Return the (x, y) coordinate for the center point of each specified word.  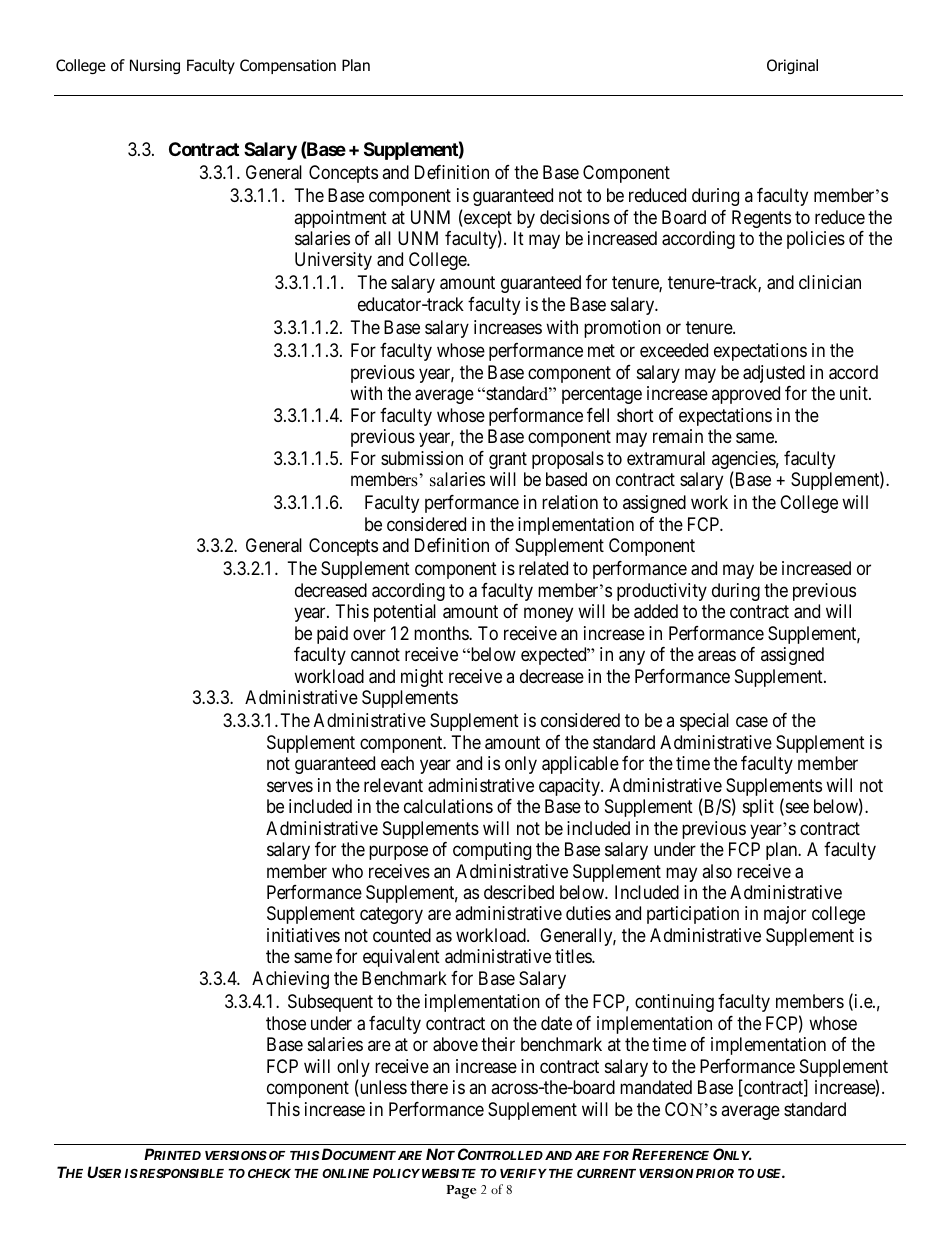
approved (746, 395)
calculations (448, 806)
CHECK (269, 1173)
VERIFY (523, 1173)
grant (508, 460)
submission (422, 458)
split (758, 808)
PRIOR (715, 1173)
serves (290, 786)
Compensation (288, 66)
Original (792, 66)
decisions (575, 217)
